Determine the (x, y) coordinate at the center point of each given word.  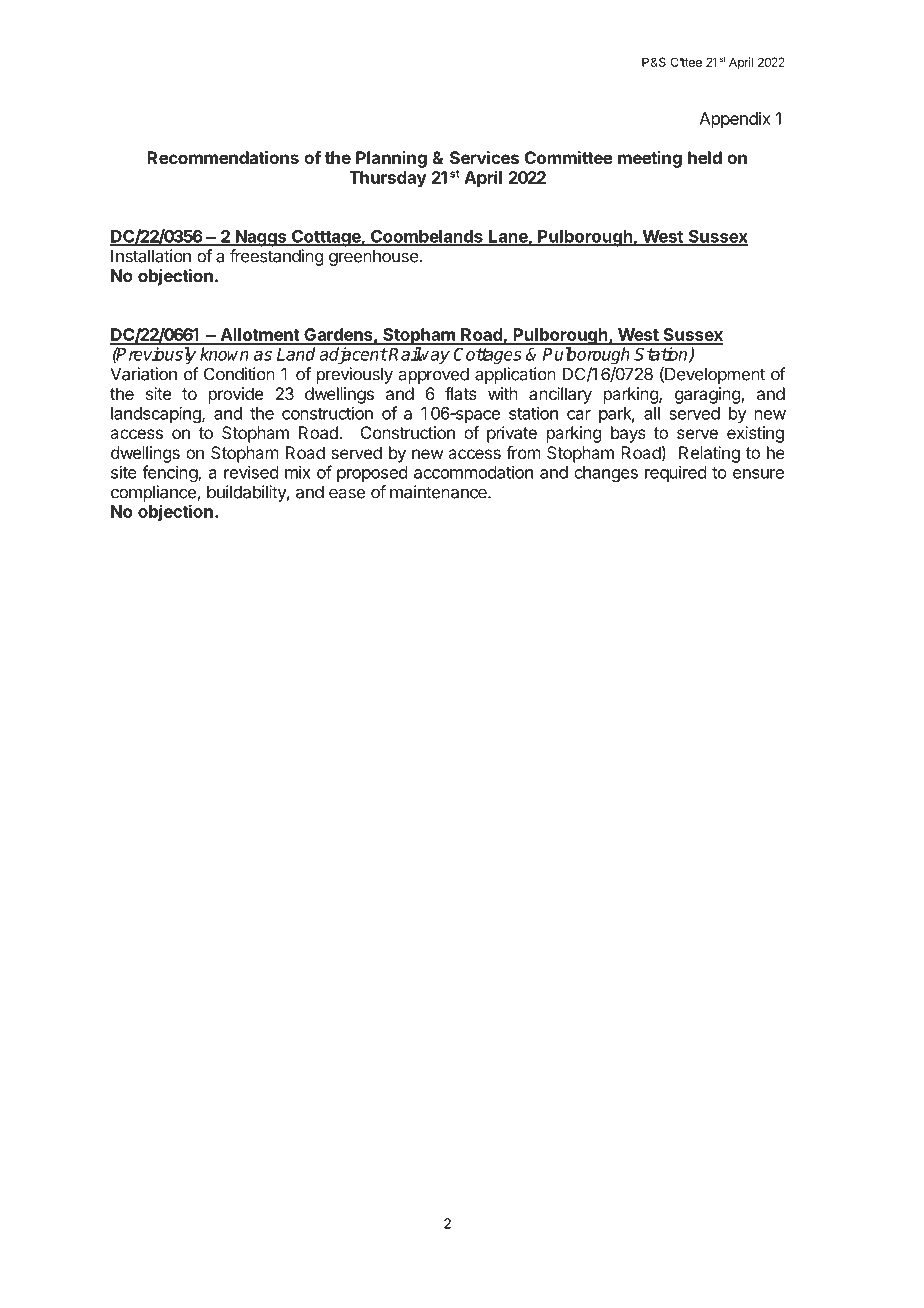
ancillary (560, 395)
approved (434, 375)
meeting (650, 159)
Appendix (735, 120)
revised (251, 472)
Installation (151, 256)
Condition (239, 374)
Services (484, 157)
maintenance (439, 492)
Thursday (388, 179)
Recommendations (223, 157)
